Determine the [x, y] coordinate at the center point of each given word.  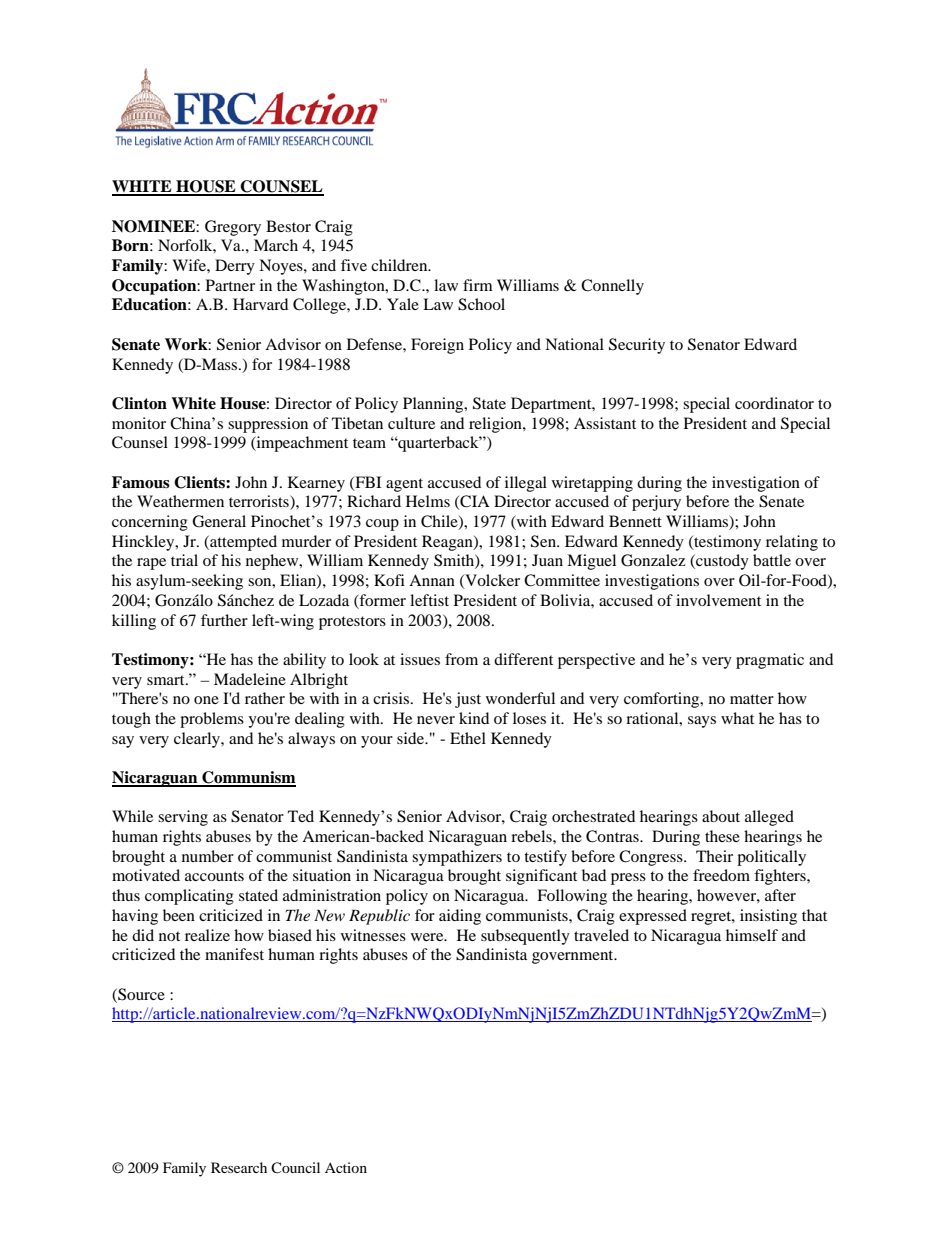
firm [478, 285]
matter [752, 699]
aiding [460, 917]
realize [207, 935]
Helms [428, 501]
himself [752, 935]
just [468, 700]
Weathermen [180, 501]
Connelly [612, 287]
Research [239, 1167]
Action [346, 1167]
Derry [235, 267]
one [206, 700]
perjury [656, 503]
